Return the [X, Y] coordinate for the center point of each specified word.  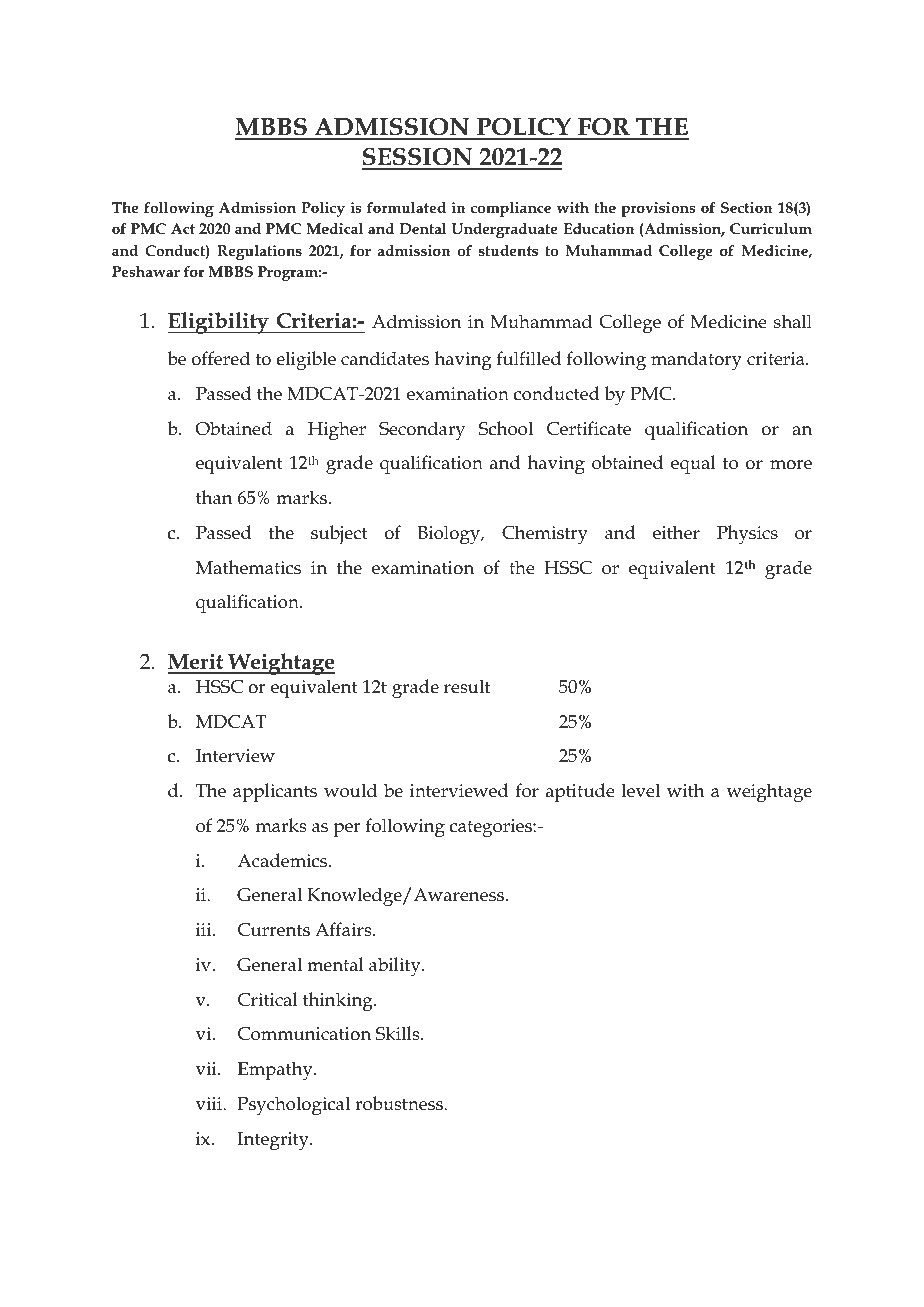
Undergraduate [505, 230]
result [467, 686]
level [641, 790]
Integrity [274, 1141]
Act [183, 228]
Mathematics [248, 567]
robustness [400, 1103]
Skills [399, 1033]
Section [747, 207]
